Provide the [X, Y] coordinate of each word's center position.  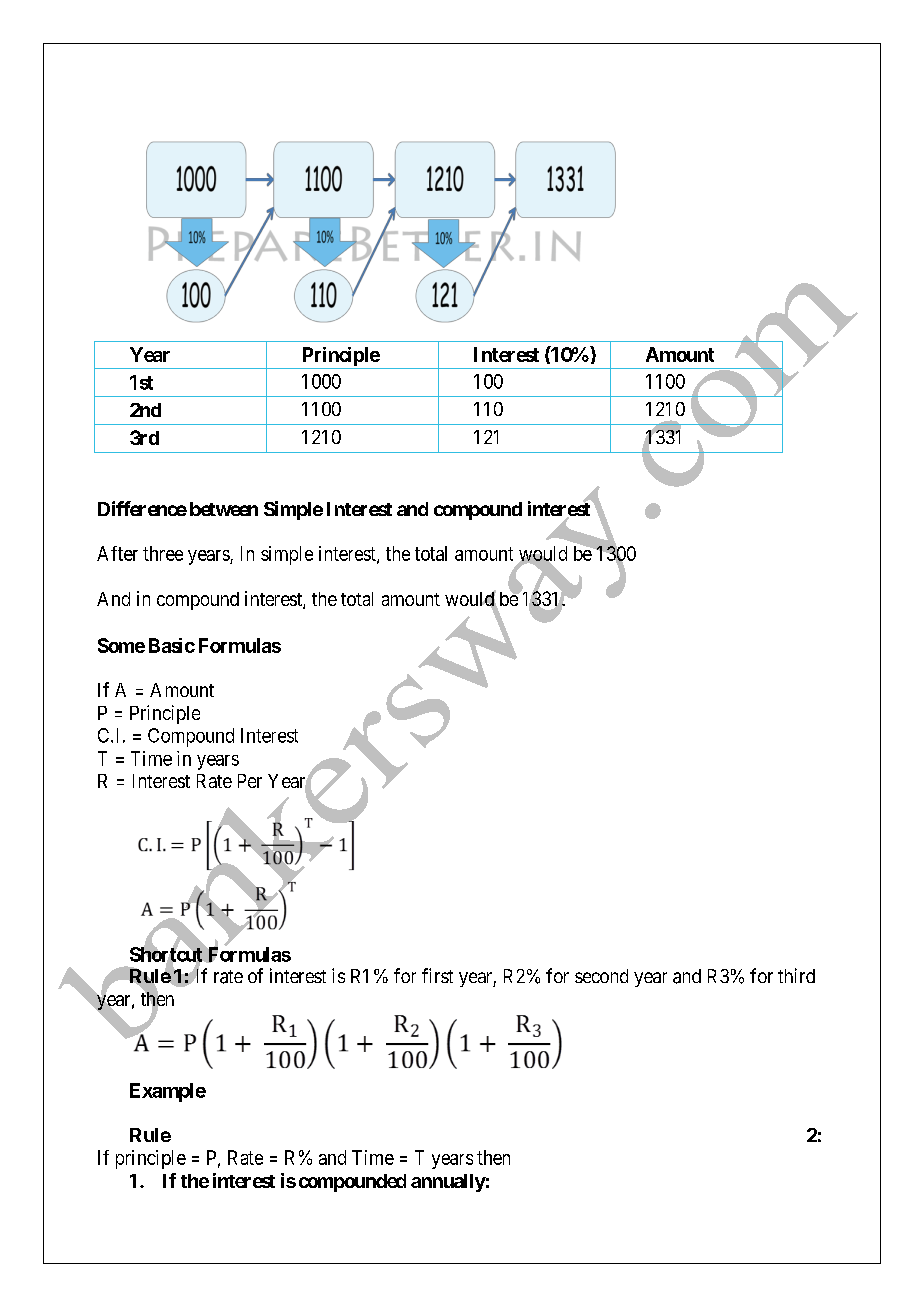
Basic [172, 645]
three [163, 553]
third [796, 975]
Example [168, 1092]
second [601, 976]
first [437, 975]
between [224, 509]
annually [448, 1183]
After [117, 553]
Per [250, 781]
